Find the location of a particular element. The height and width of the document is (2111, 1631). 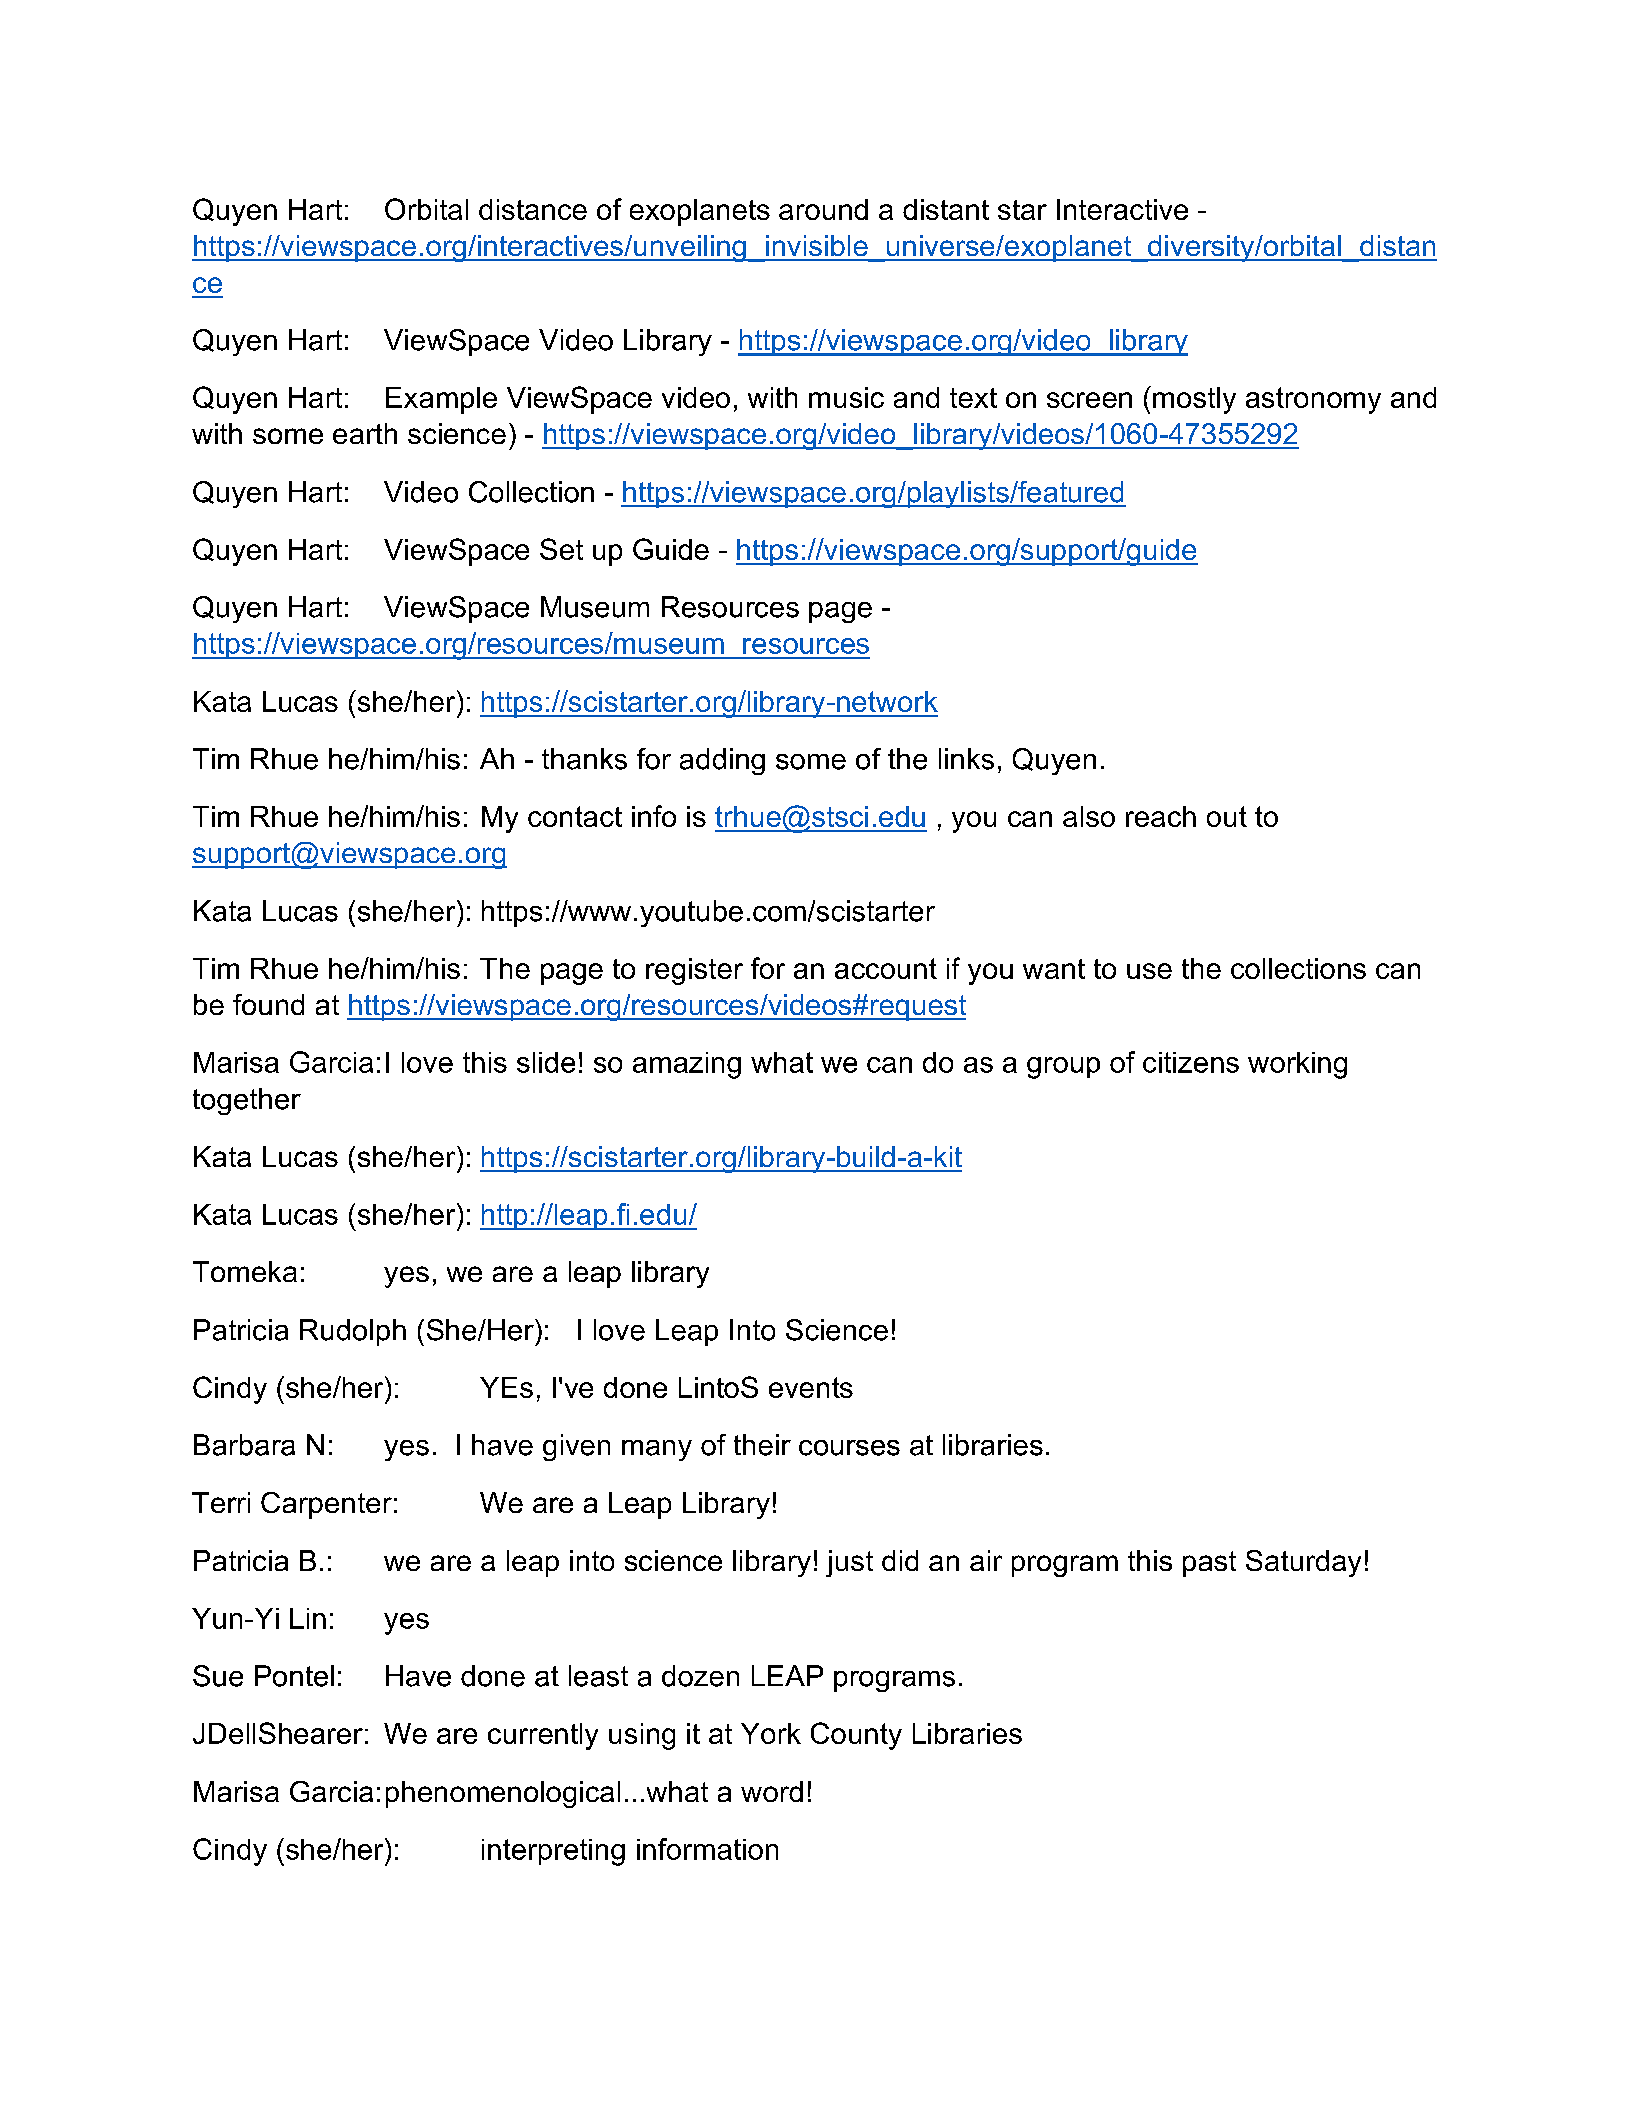

Example is located at coordinates (441, 400).
